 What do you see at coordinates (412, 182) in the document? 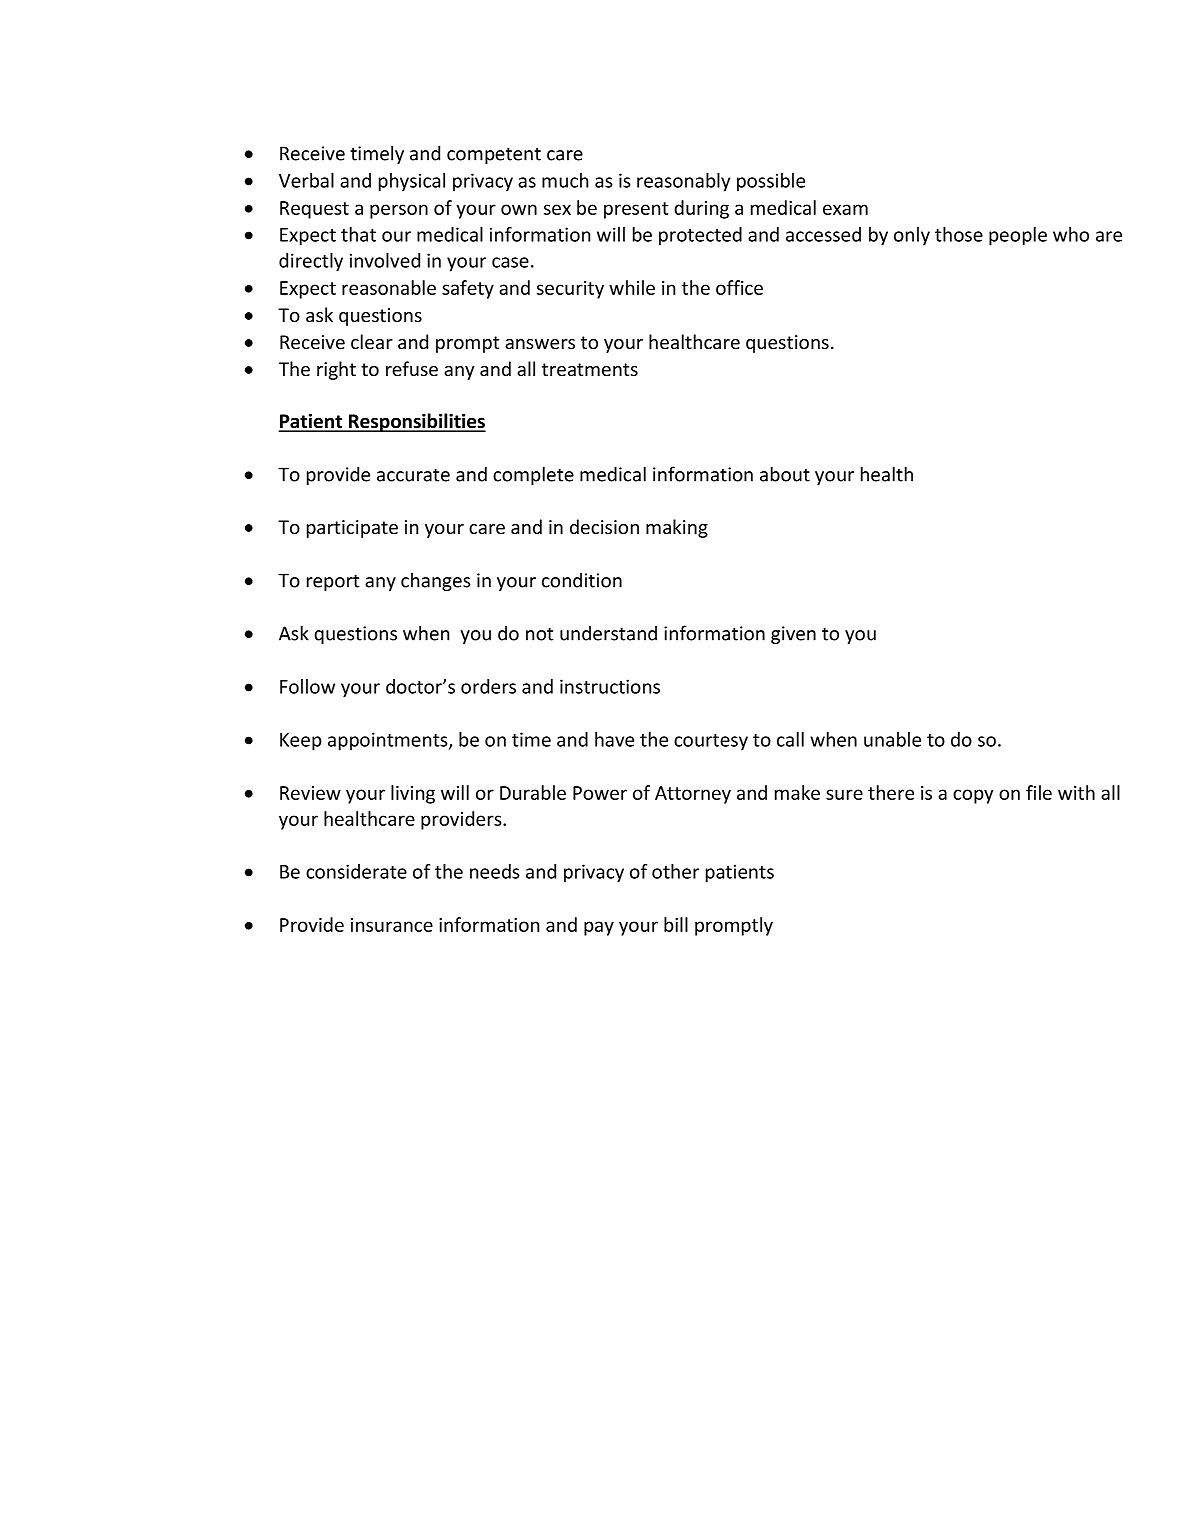
I see `physical` at bounding box center [412, 182].
